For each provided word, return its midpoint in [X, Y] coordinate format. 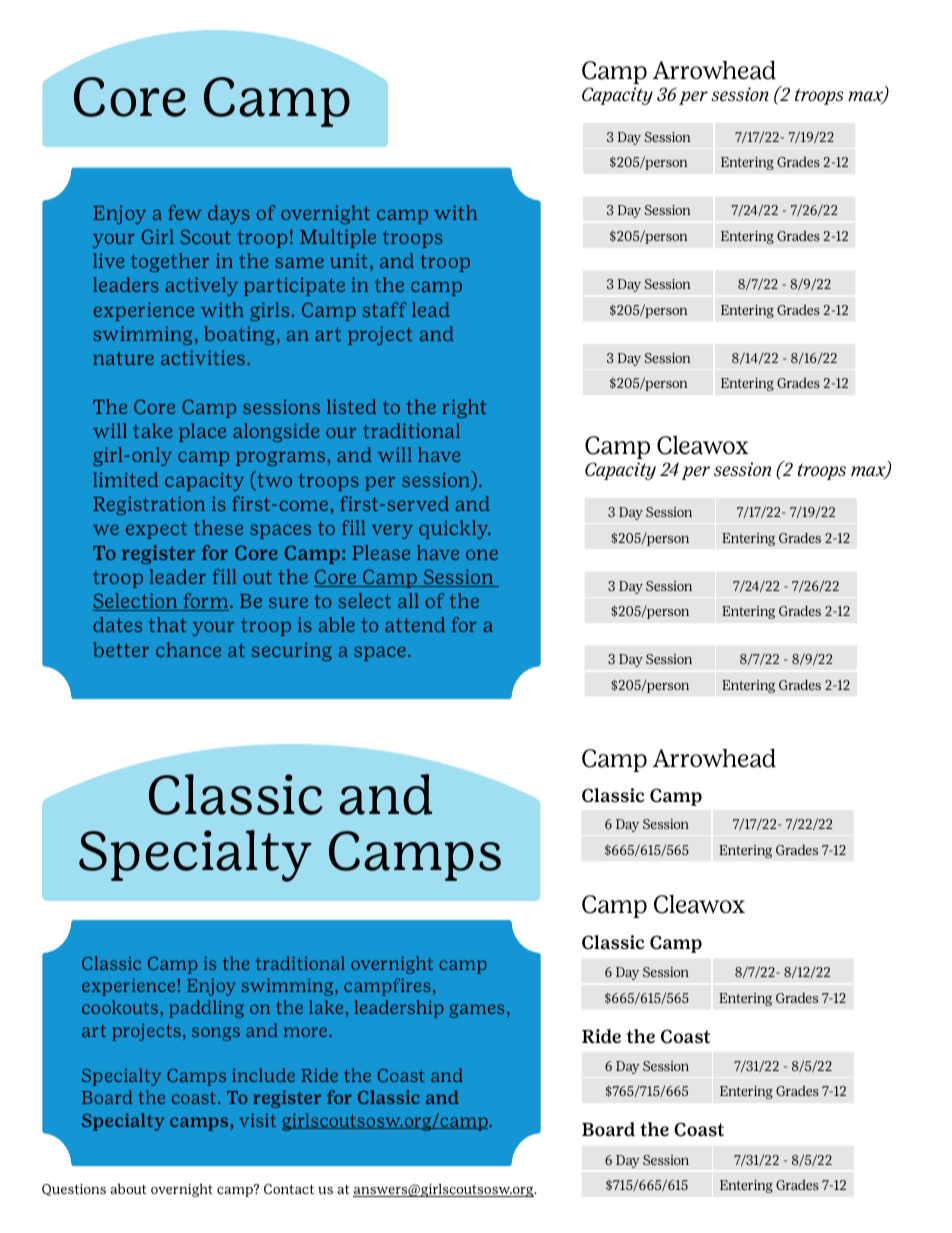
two [273, 480]
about [128, 1188]
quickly [455, 529]
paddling [206, 1009]
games [476, 1011]
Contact [289, 1189]
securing [292, 651]
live [109, 260]
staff [384, 309]
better [121, 649]
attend [415, 624]
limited [125, 479]
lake [326, 1007]
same [299, 263]
